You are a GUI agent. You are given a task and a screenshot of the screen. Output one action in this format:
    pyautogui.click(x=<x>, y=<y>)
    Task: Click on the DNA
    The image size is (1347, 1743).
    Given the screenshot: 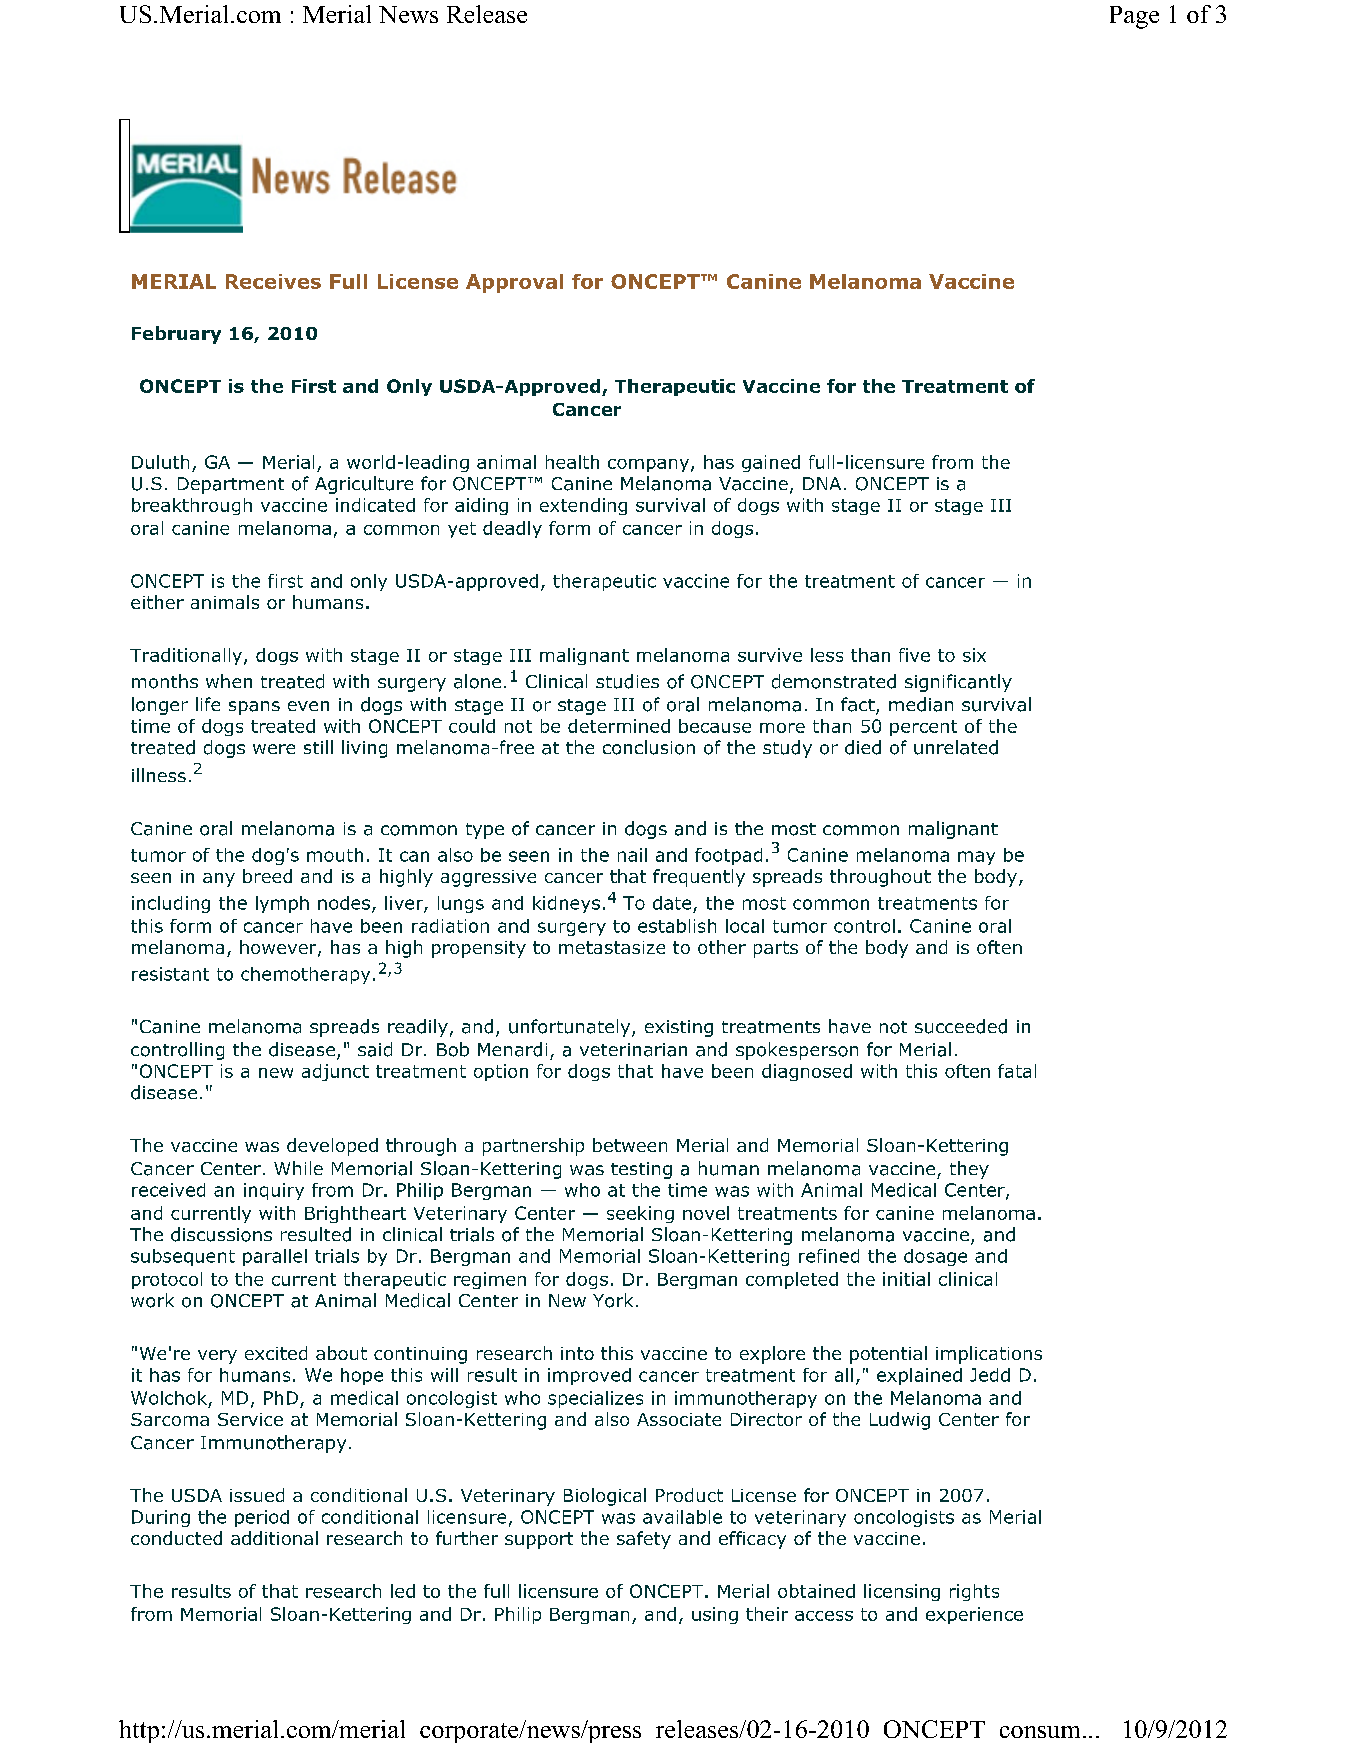 What is the action you would take?
    pyautogui.click(x=822, y=483)
